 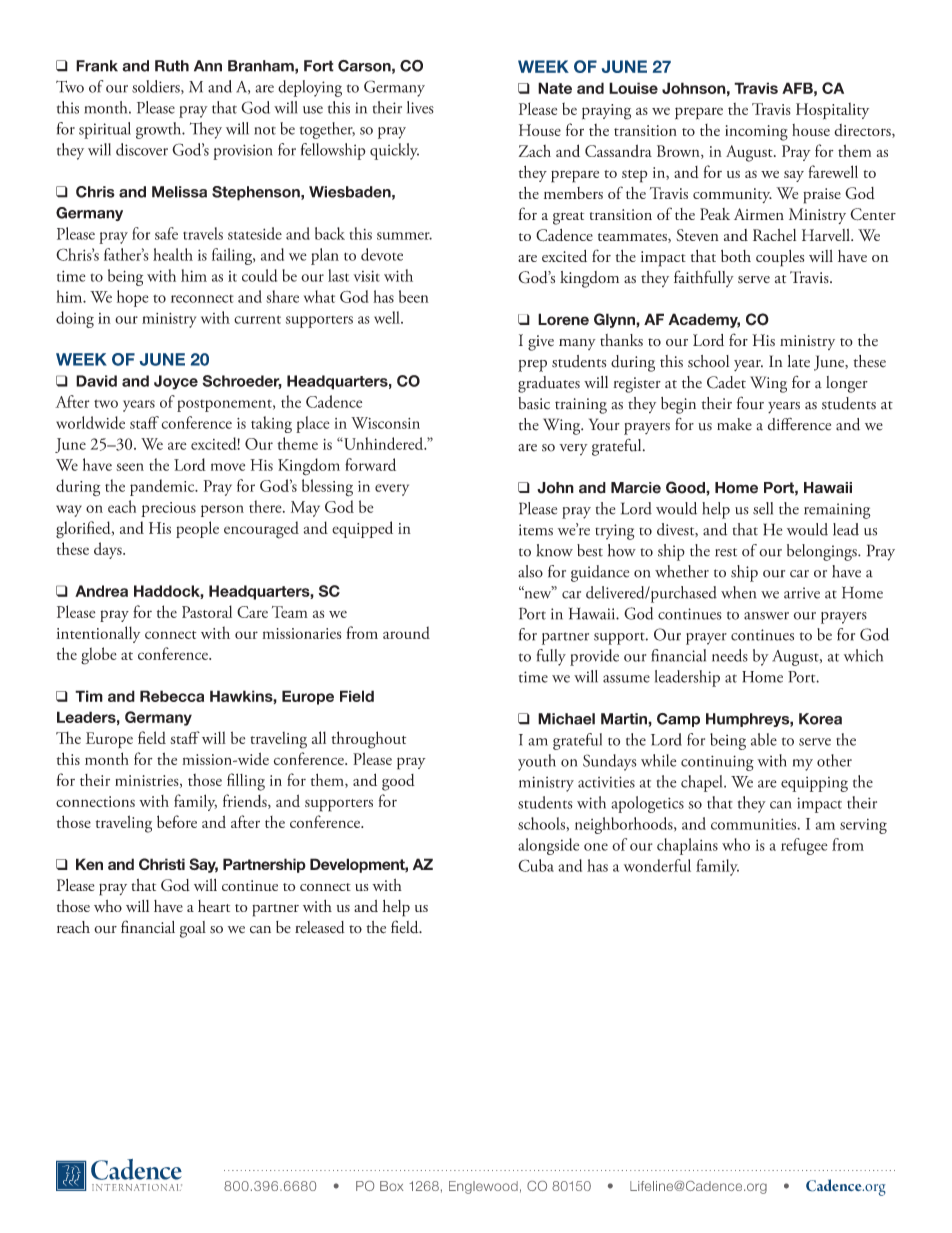 What do you see at coordinates (756, 133) in the image?
I see `incoming` at bounding box center [756, 133].
